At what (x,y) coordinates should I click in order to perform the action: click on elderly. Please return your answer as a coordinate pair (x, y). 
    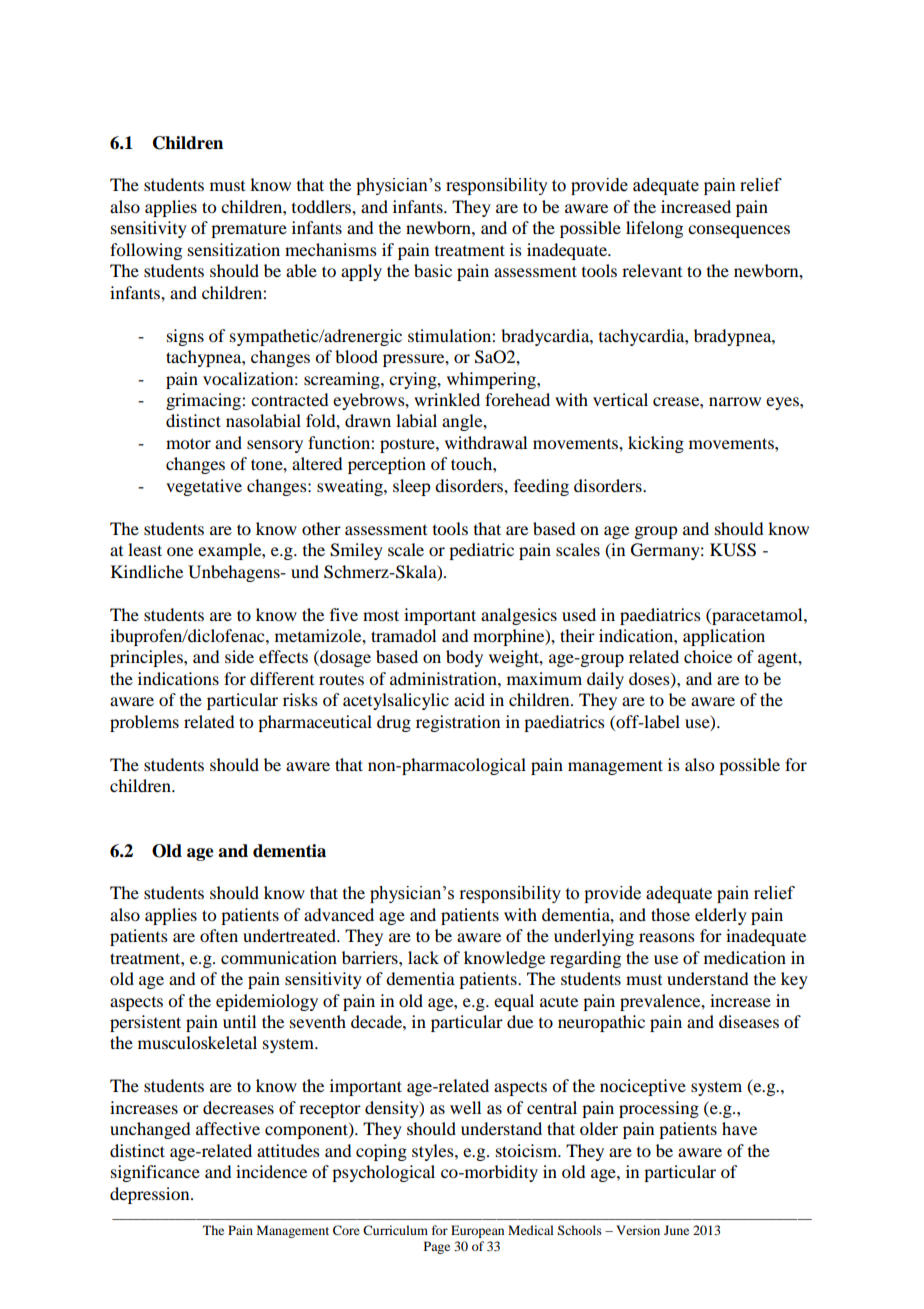
    Looking at the image, I should click on (721, 916).
